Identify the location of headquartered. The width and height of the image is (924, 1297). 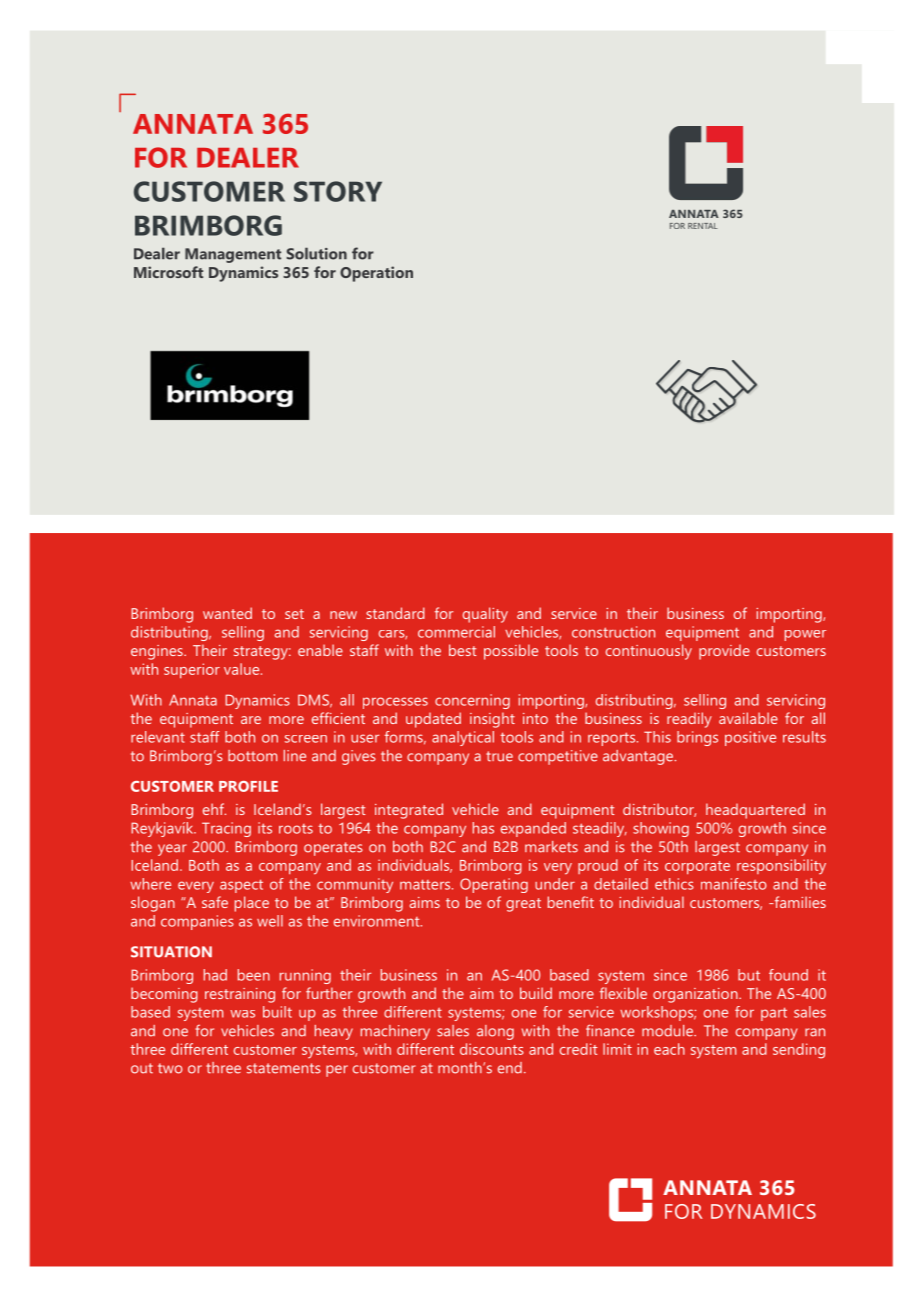
(755, 811).
